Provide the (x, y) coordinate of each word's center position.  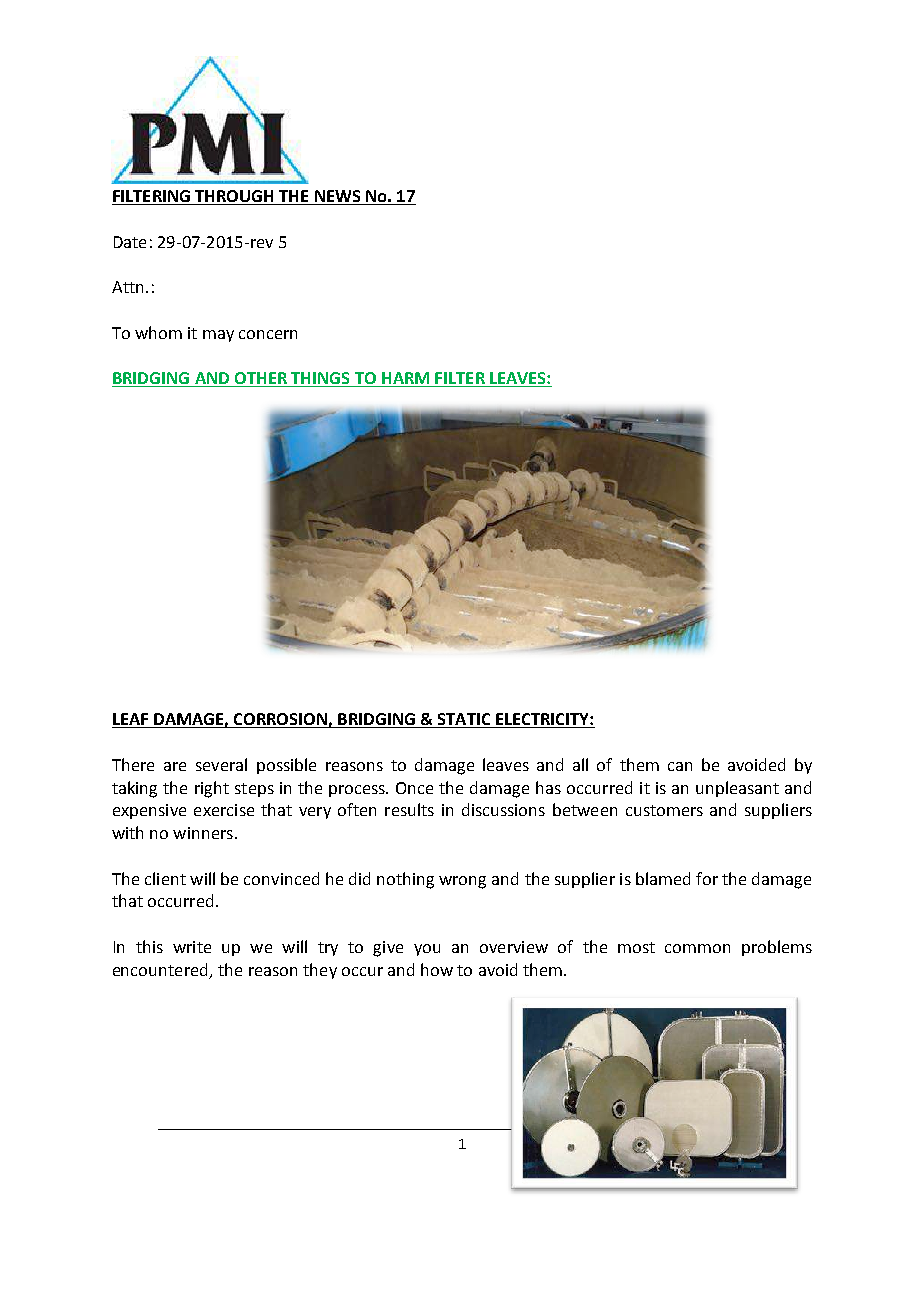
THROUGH (234, 197)
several (221, 764)
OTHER (260, 379)
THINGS (320, 379)
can (680, 766)
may (218, 336)
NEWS (338, 197)
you (427, 950)
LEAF (131, 720)
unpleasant (737, 789)
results (409, 809)
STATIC (464, 720)
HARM (406, 379)
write (192, 947)
